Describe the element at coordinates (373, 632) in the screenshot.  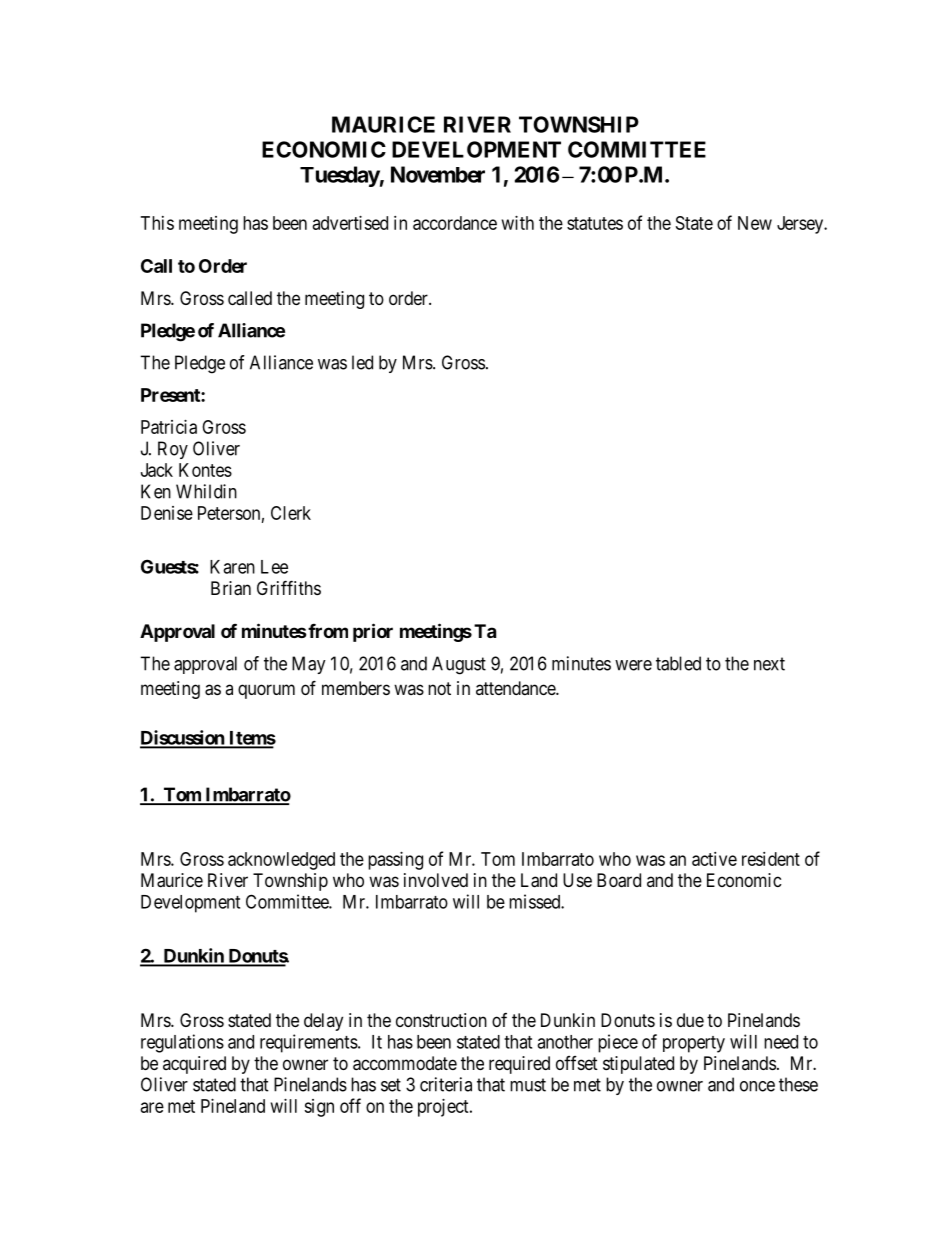
I see `prior` at that location.
